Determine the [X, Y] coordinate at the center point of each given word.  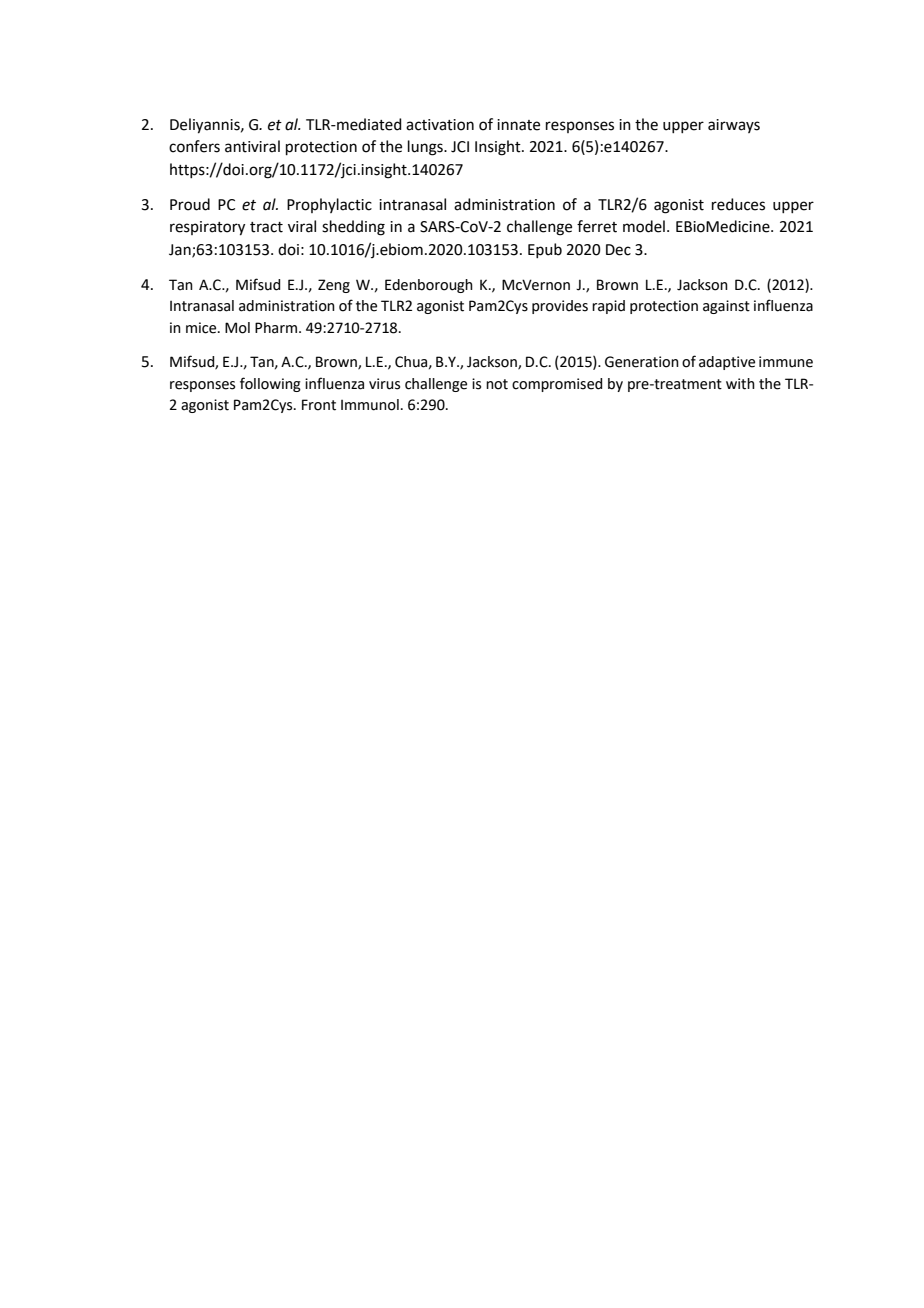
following [270, 384]
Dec [618, 250]
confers [194, 146]
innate [518, 125]
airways [734, 126]
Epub [545, 250]
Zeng [334, 286]
